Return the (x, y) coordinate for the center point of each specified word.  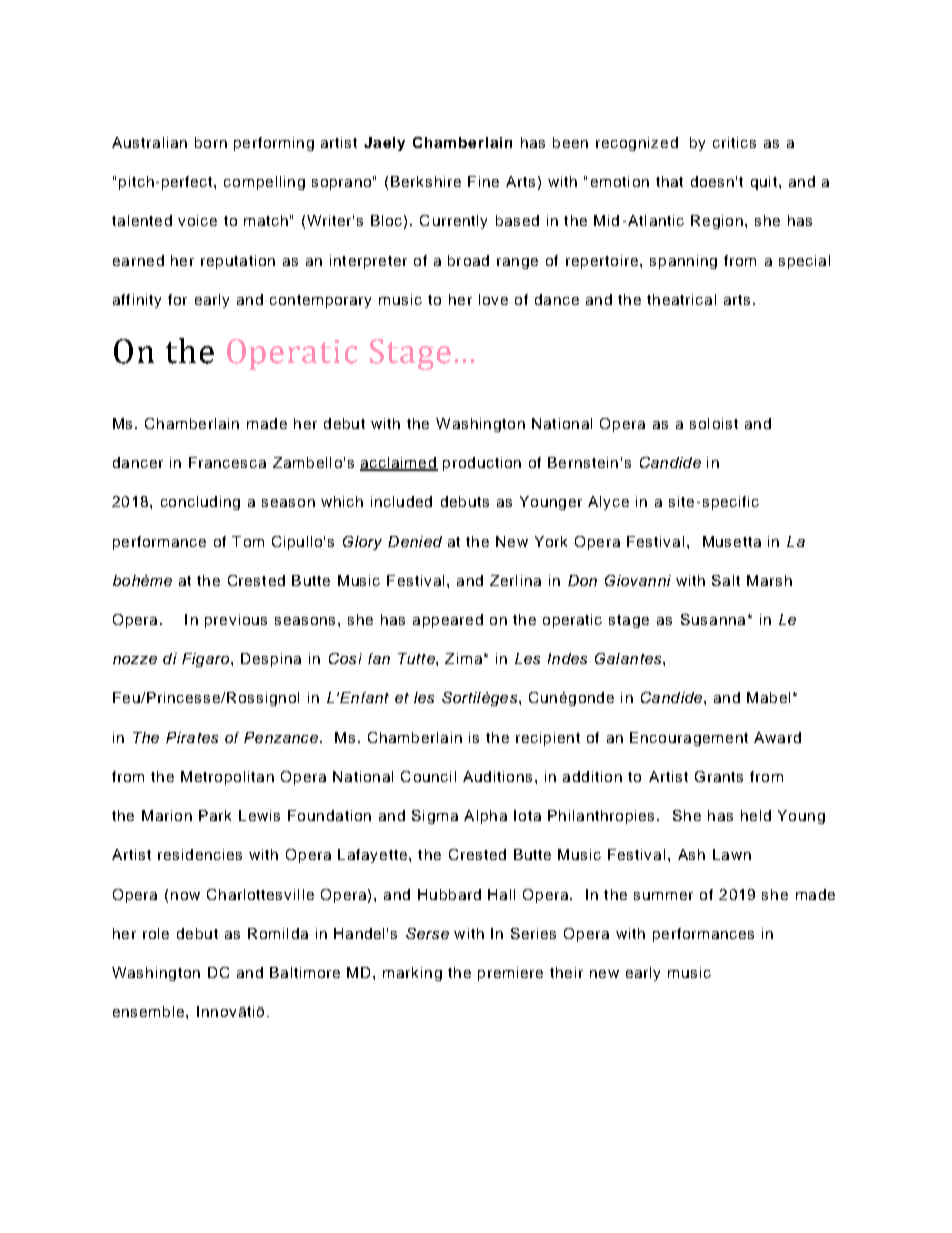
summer (663, 896)
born (211, 142)
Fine (483, 181)
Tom (248, 541)
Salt (726, 580)
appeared (448, 621)
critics (734, 142)
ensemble (150, 1011)
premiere (510, 974)
